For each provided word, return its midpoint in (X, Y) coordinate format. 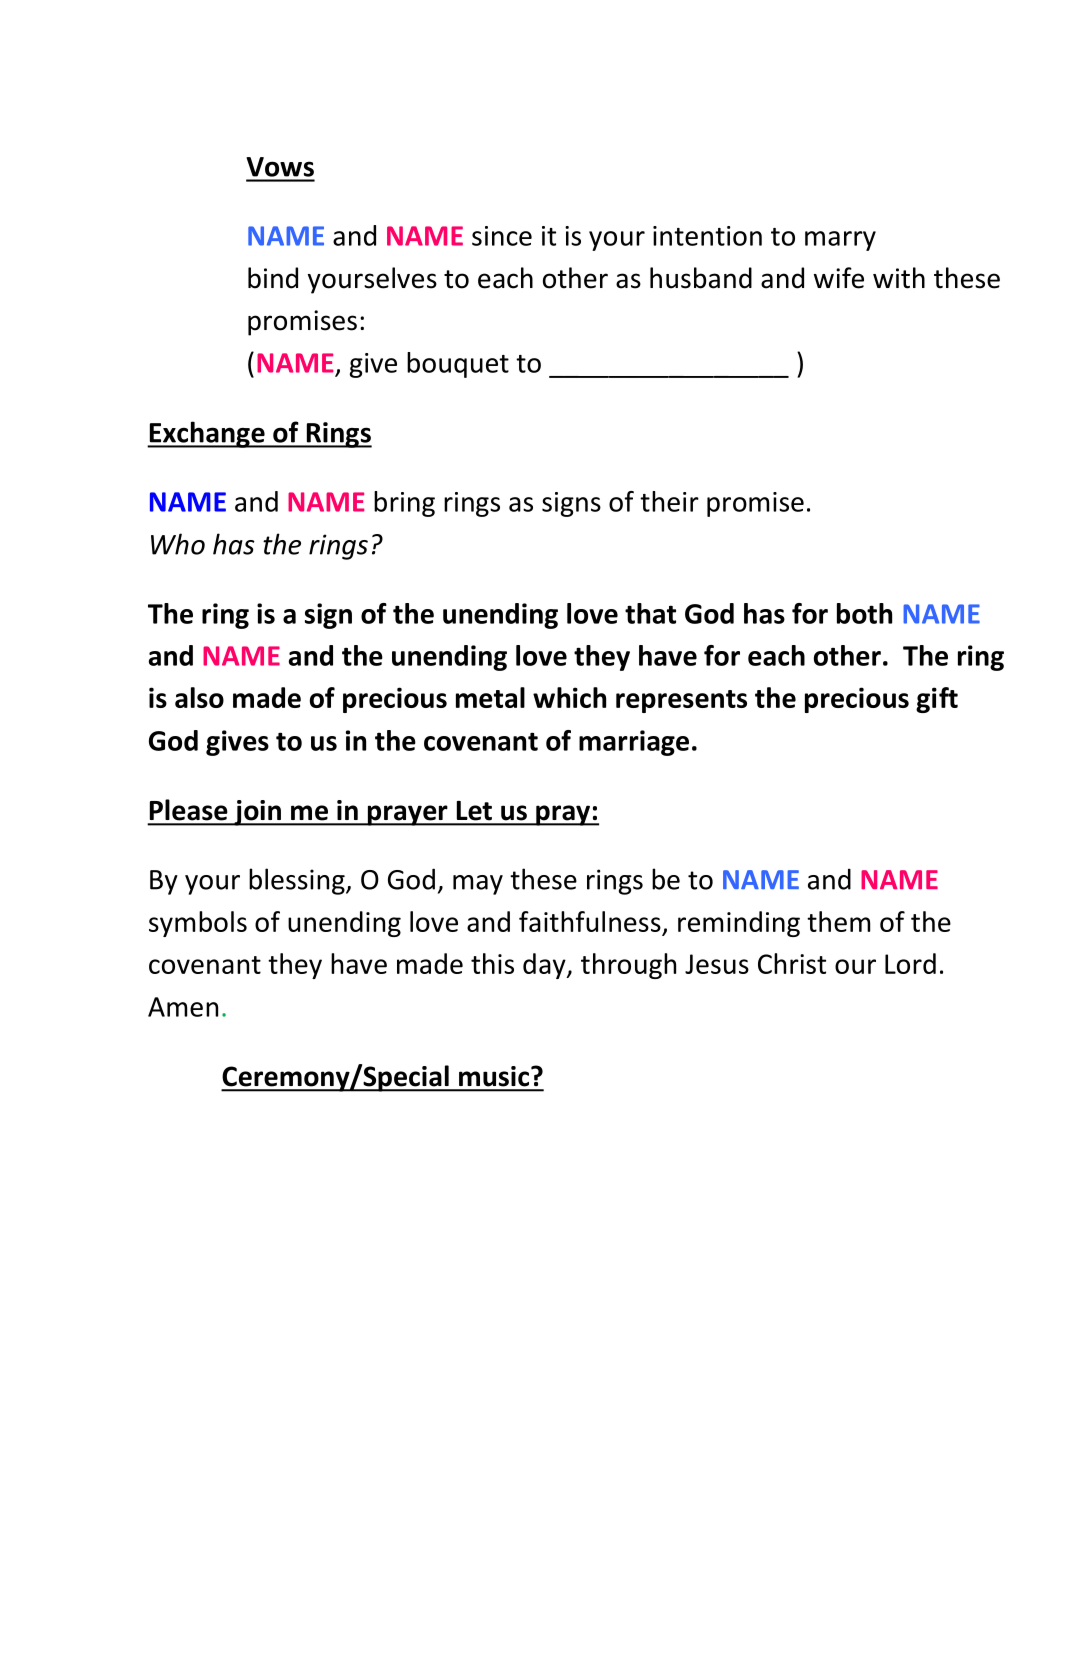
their (669, 501)
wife (839, 278)
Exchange (207, 434)
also (199, 697)
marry (840, 241)
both (864, 613)
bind (273, 278)
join (257, 813)
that (650, 613)
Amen (183, 1007)
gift (937, 700)
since (502, 236)
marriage (634, 743)
